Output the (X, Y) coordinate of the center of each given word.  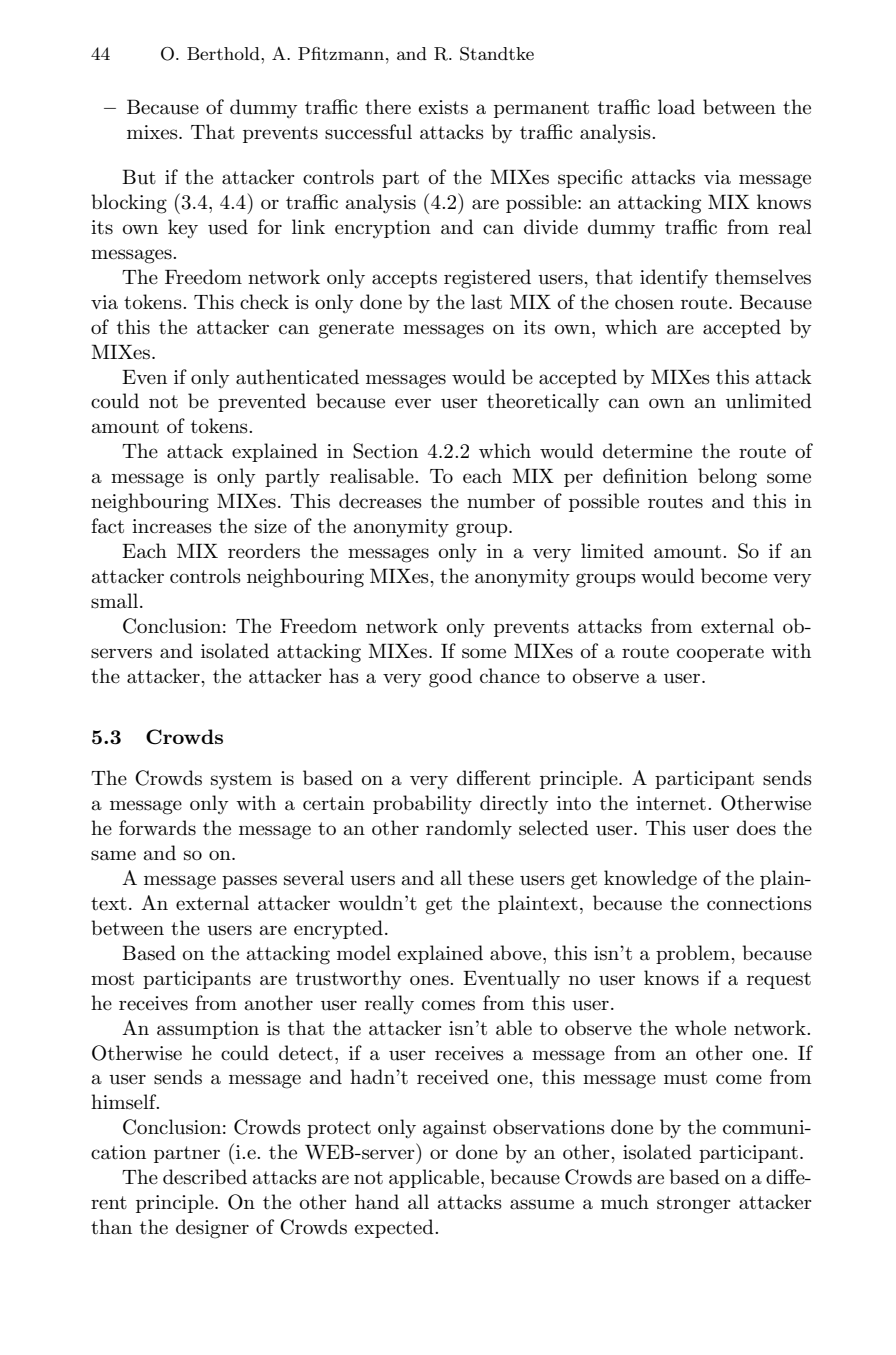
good (450, 678)
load (676, 107)
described (205, 1177)
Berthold (224, 53)
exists (443, 107)
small (116, 601)
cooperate (720, 653)
